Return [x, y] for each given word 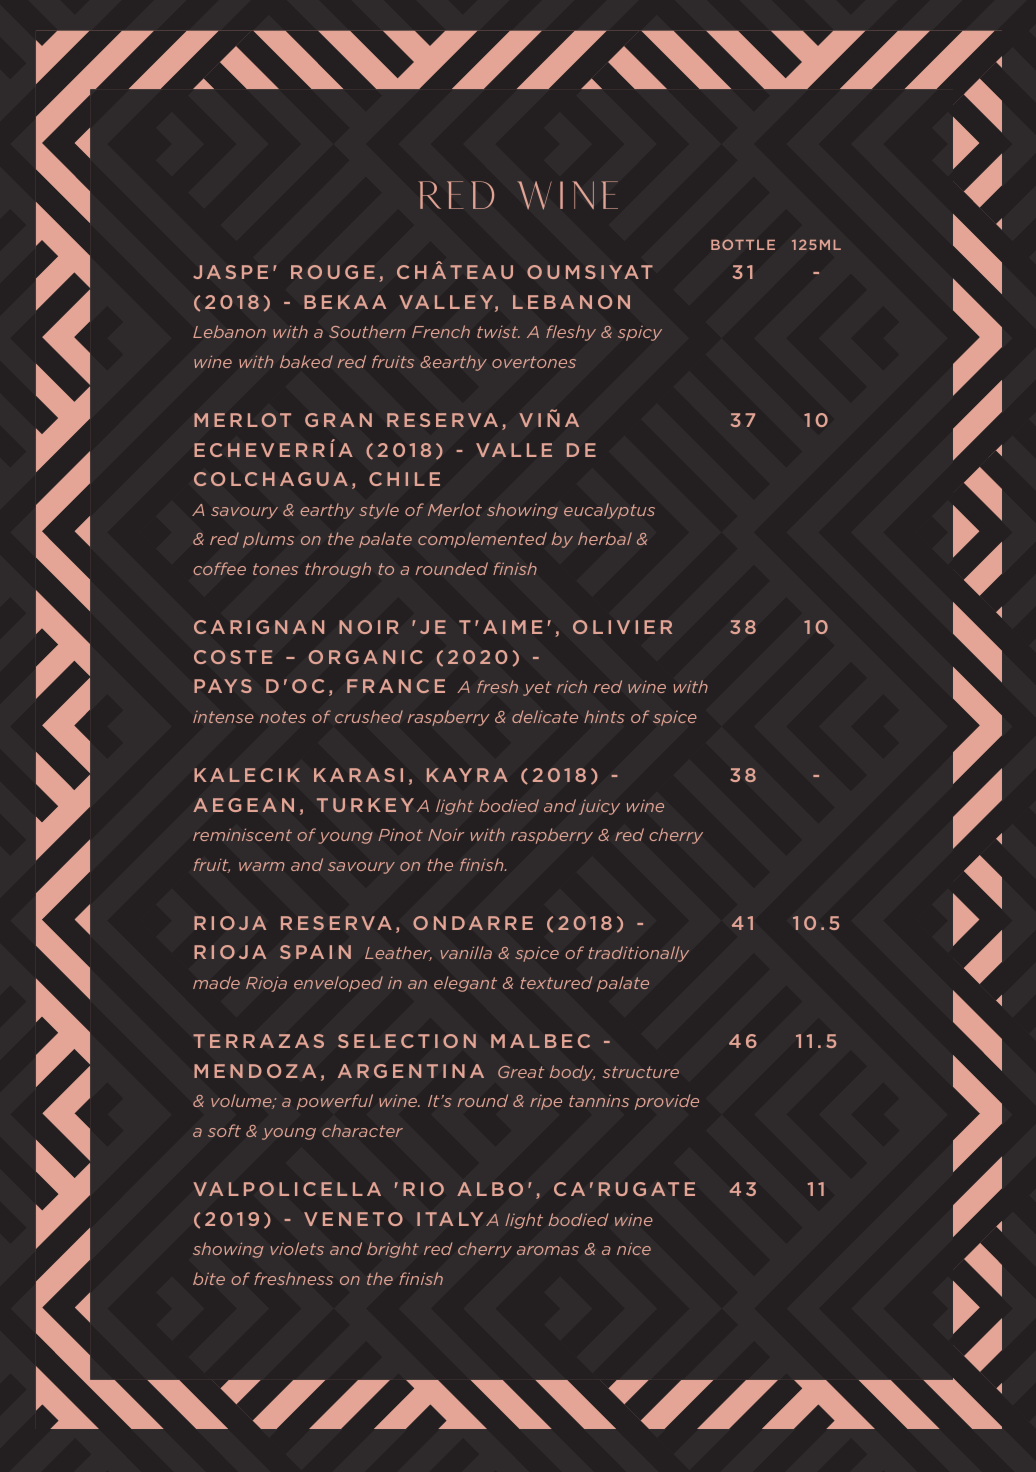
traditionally [638, 954]
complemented [482, 540]
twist [498, 332]
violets [297, 1248]
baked [306, 361]
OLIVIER [622, 627]
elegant [465, 984]
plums [268, 540]
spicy [640, 333]
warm [261, 866]
